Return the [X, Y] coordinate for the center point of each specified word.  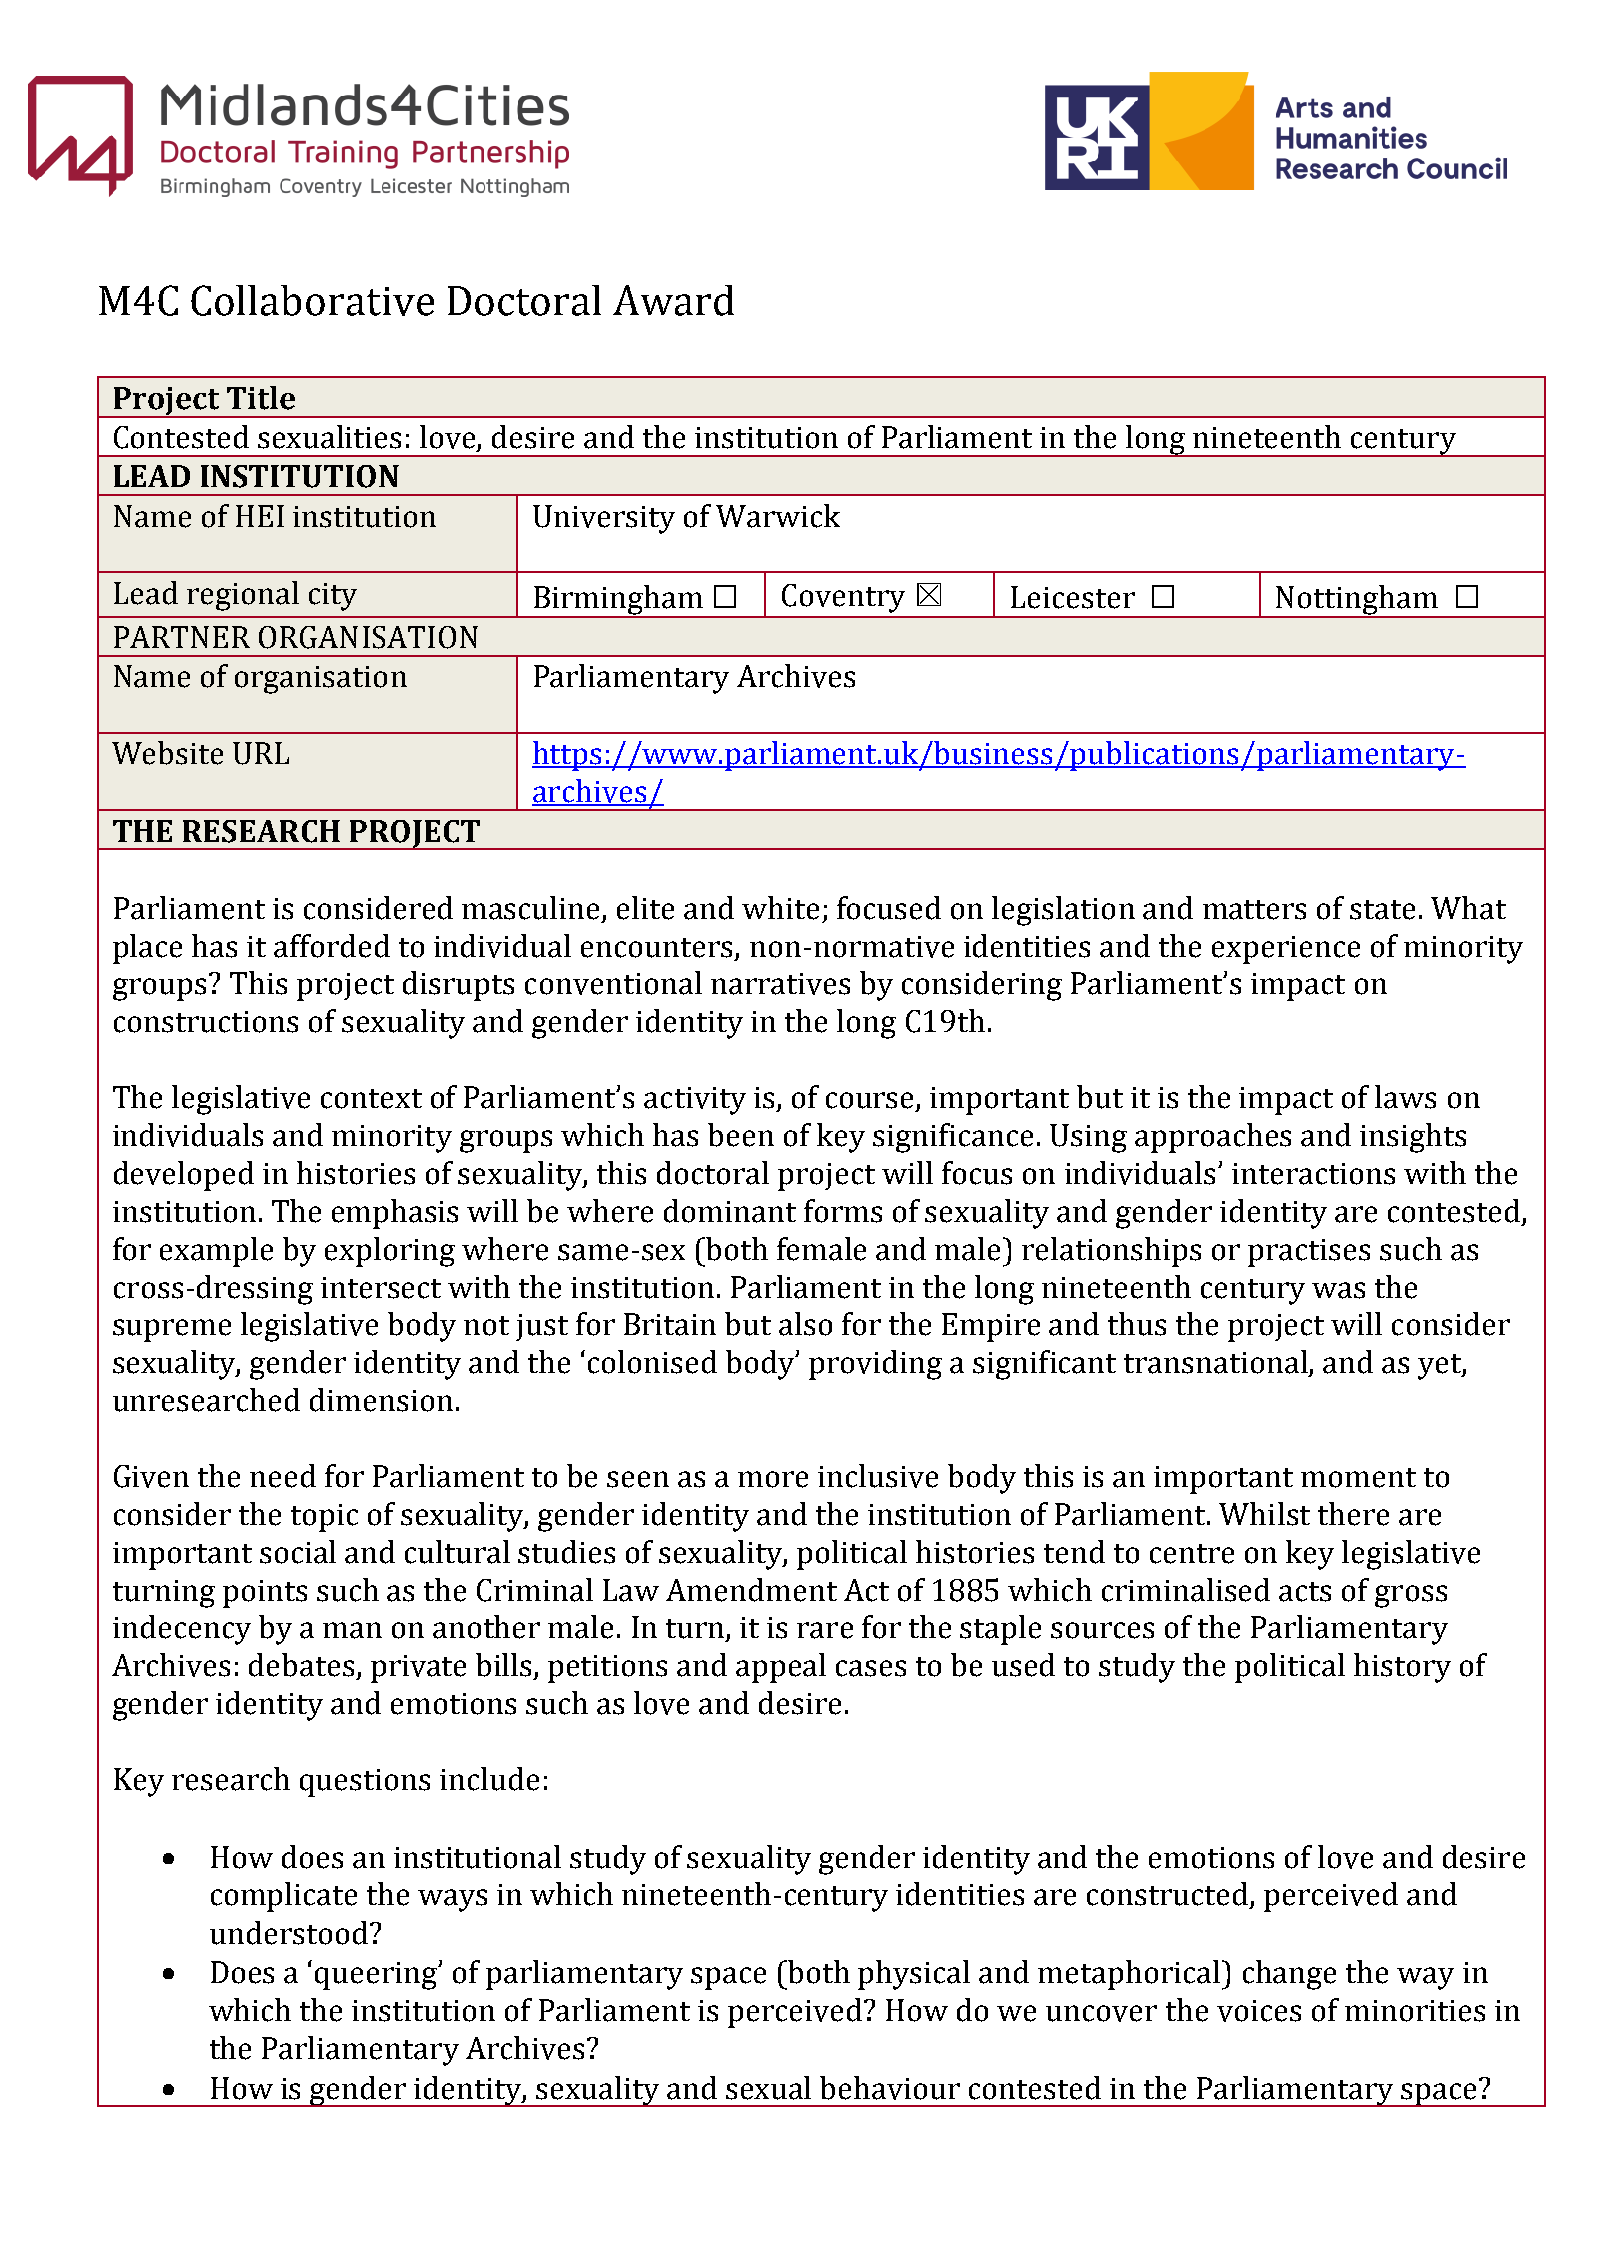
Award [673, 300]
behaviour [890, 2088]
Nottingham [1357, 601]
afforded [332, 946]
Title [261, 398]
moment [1358, 1478]
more [773, 1479]
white [780, 908]
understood [289, 1933]
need [283, 1476]
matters [1254, 910]
